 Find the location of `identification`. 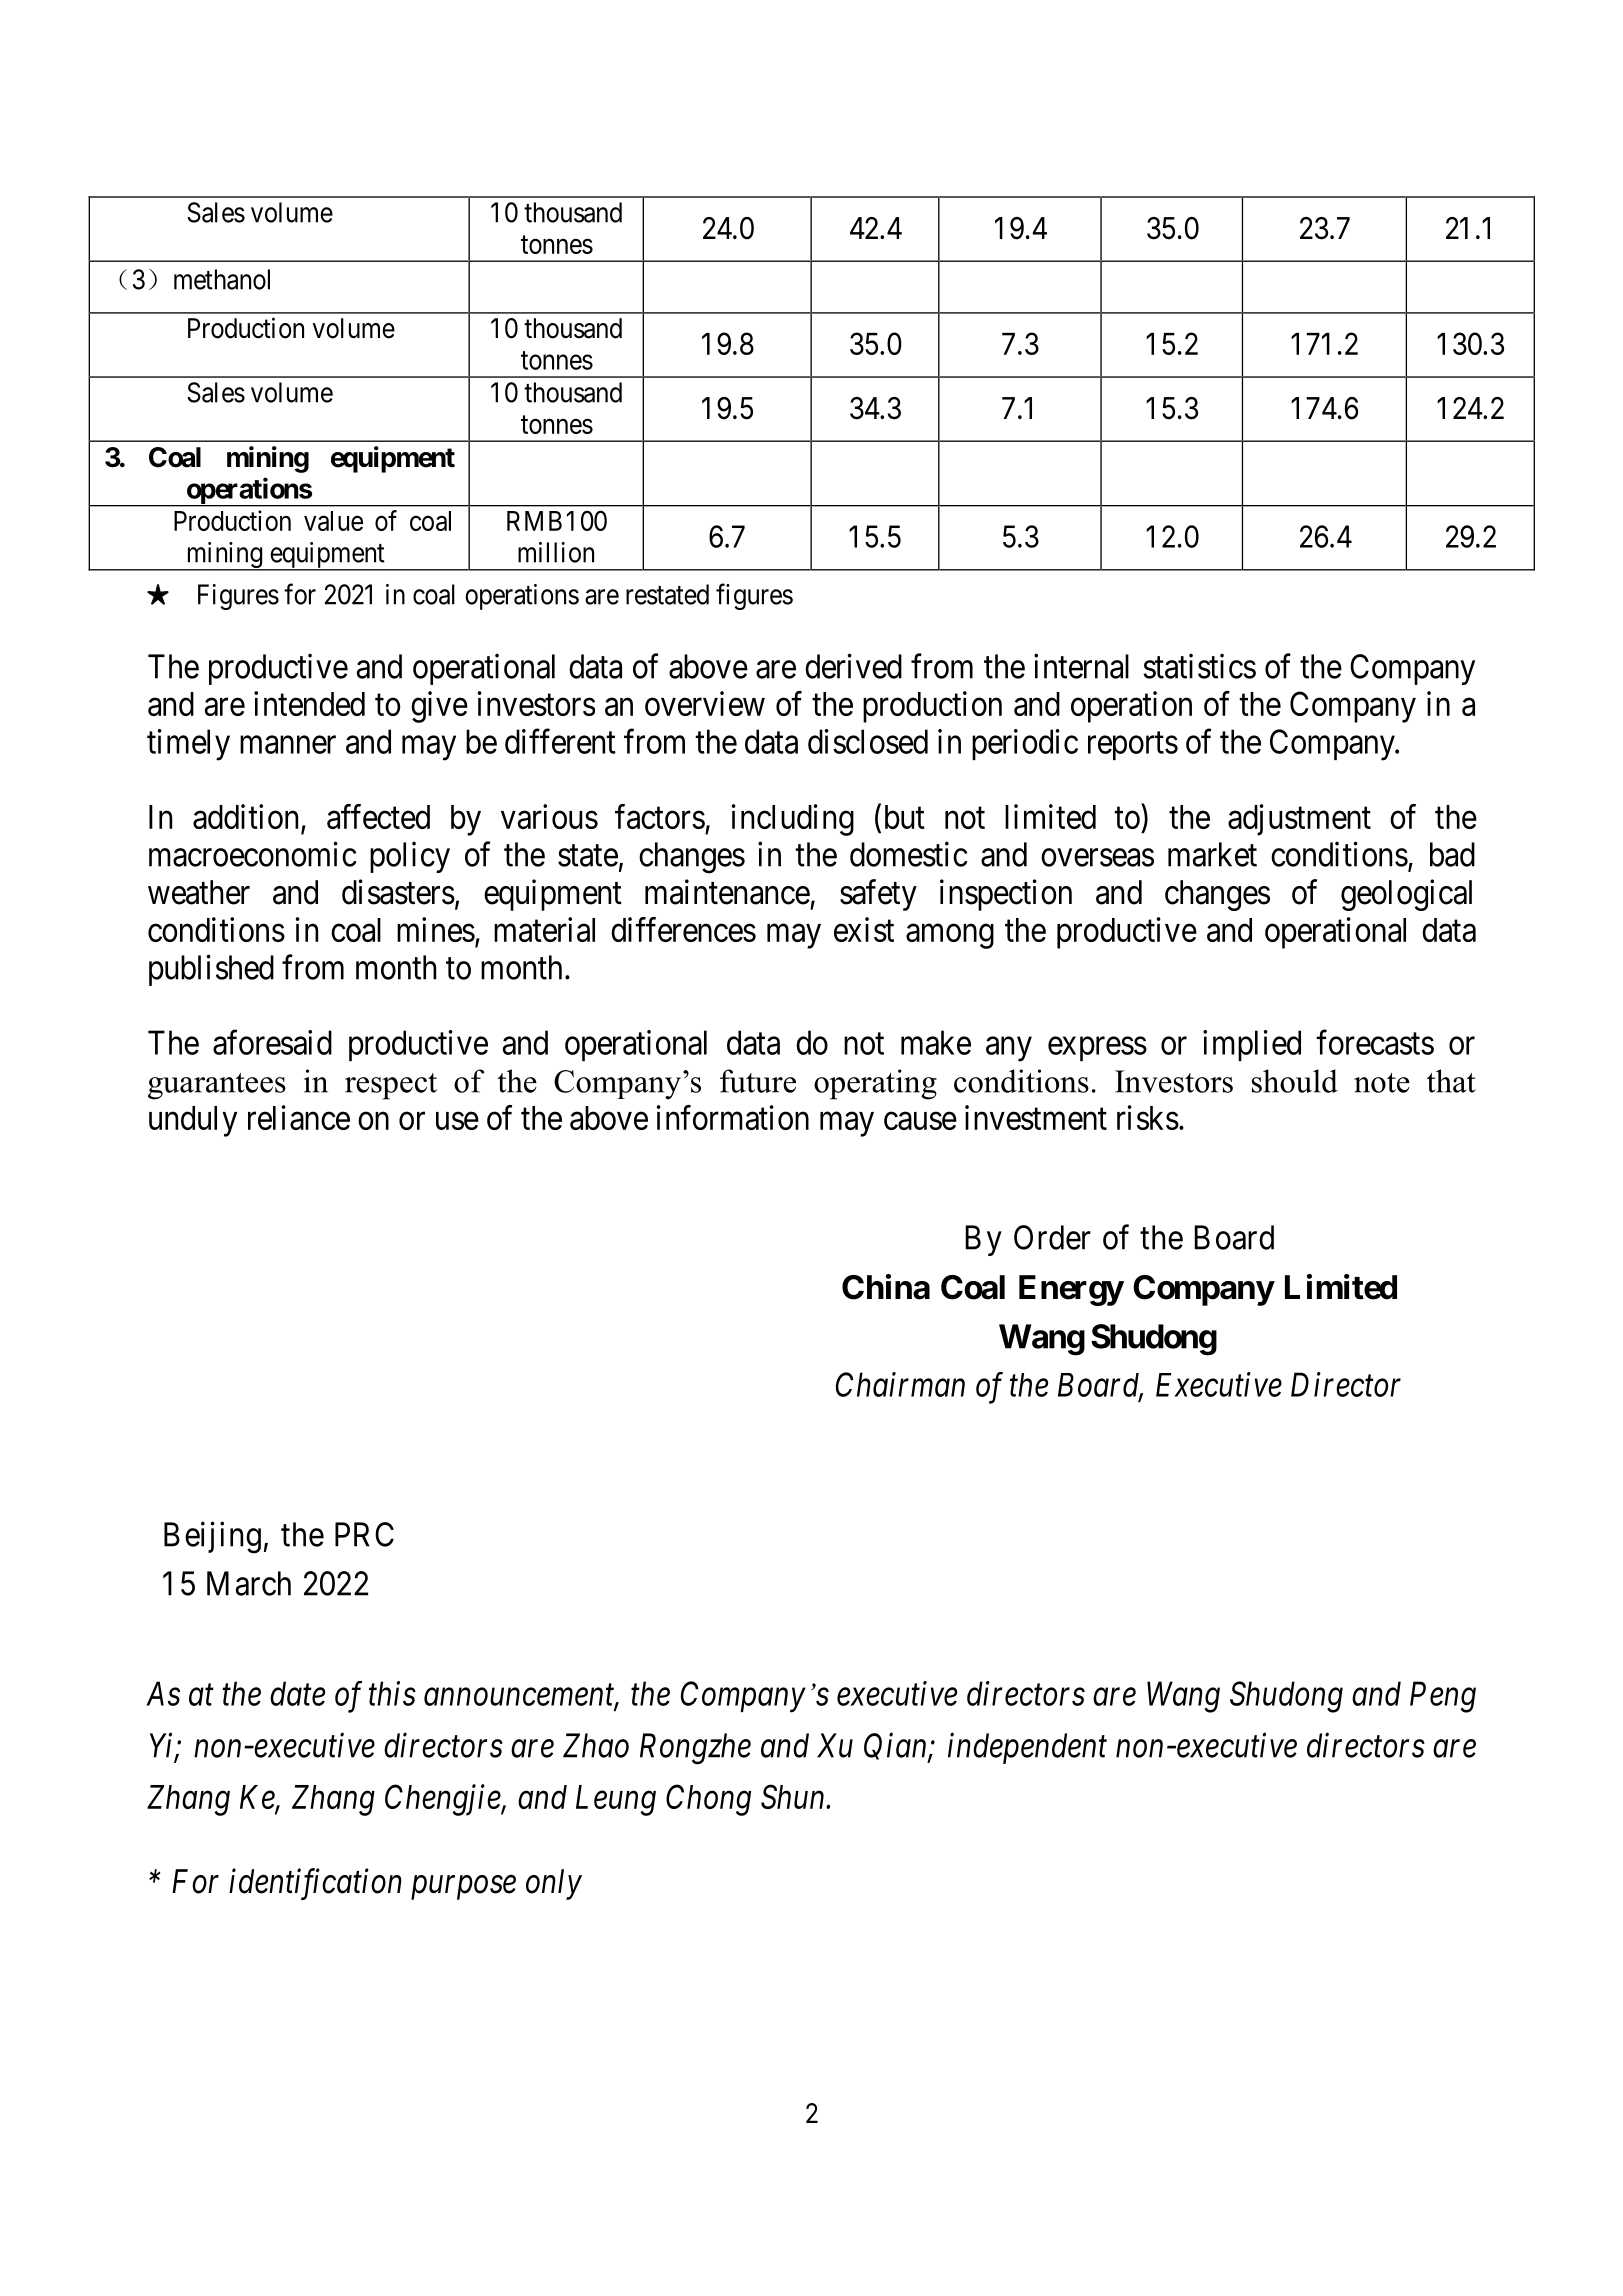

identification is located at coordinates (315, 1884).
